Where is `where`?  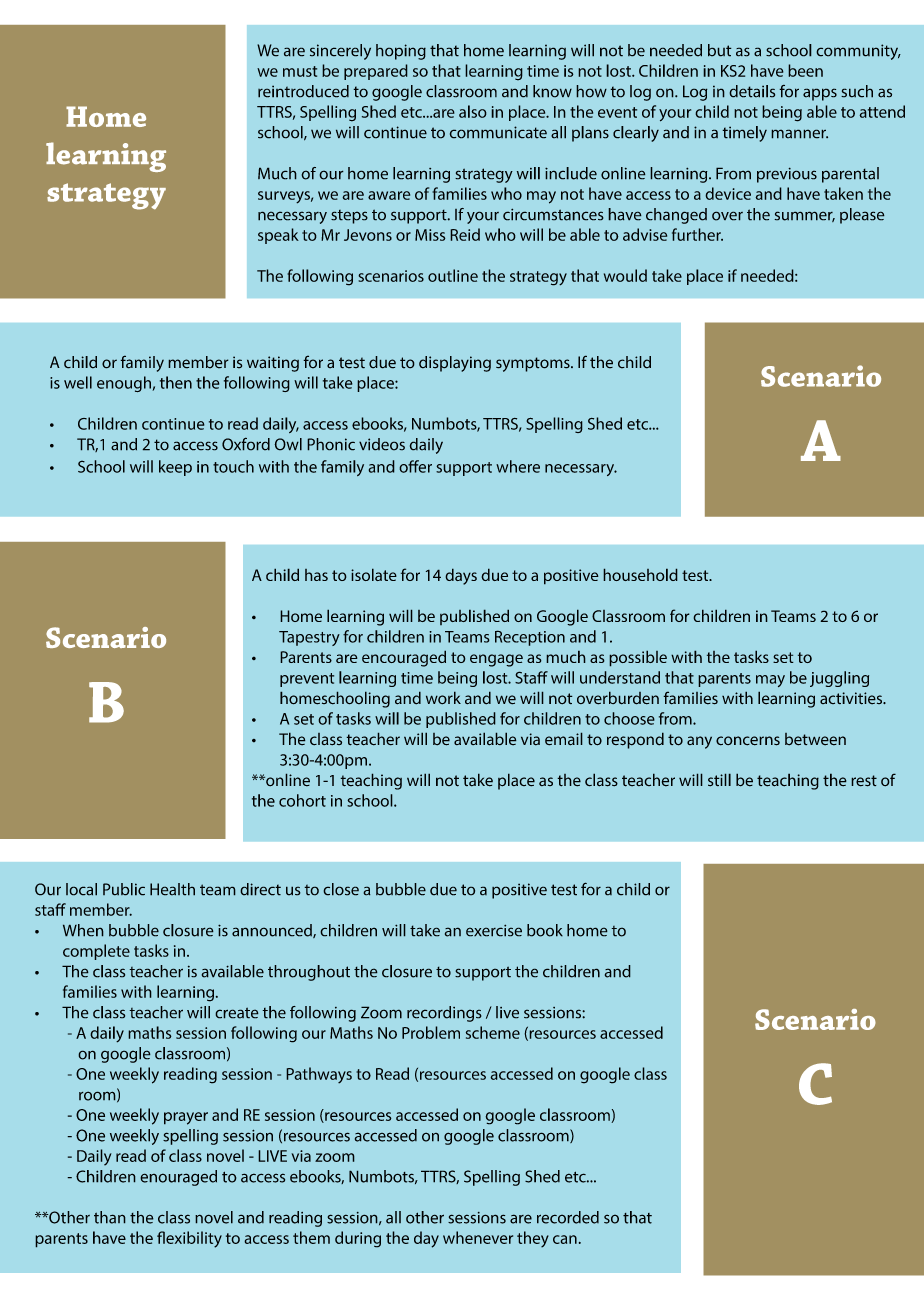
where is located at coordinates (518, 466).
